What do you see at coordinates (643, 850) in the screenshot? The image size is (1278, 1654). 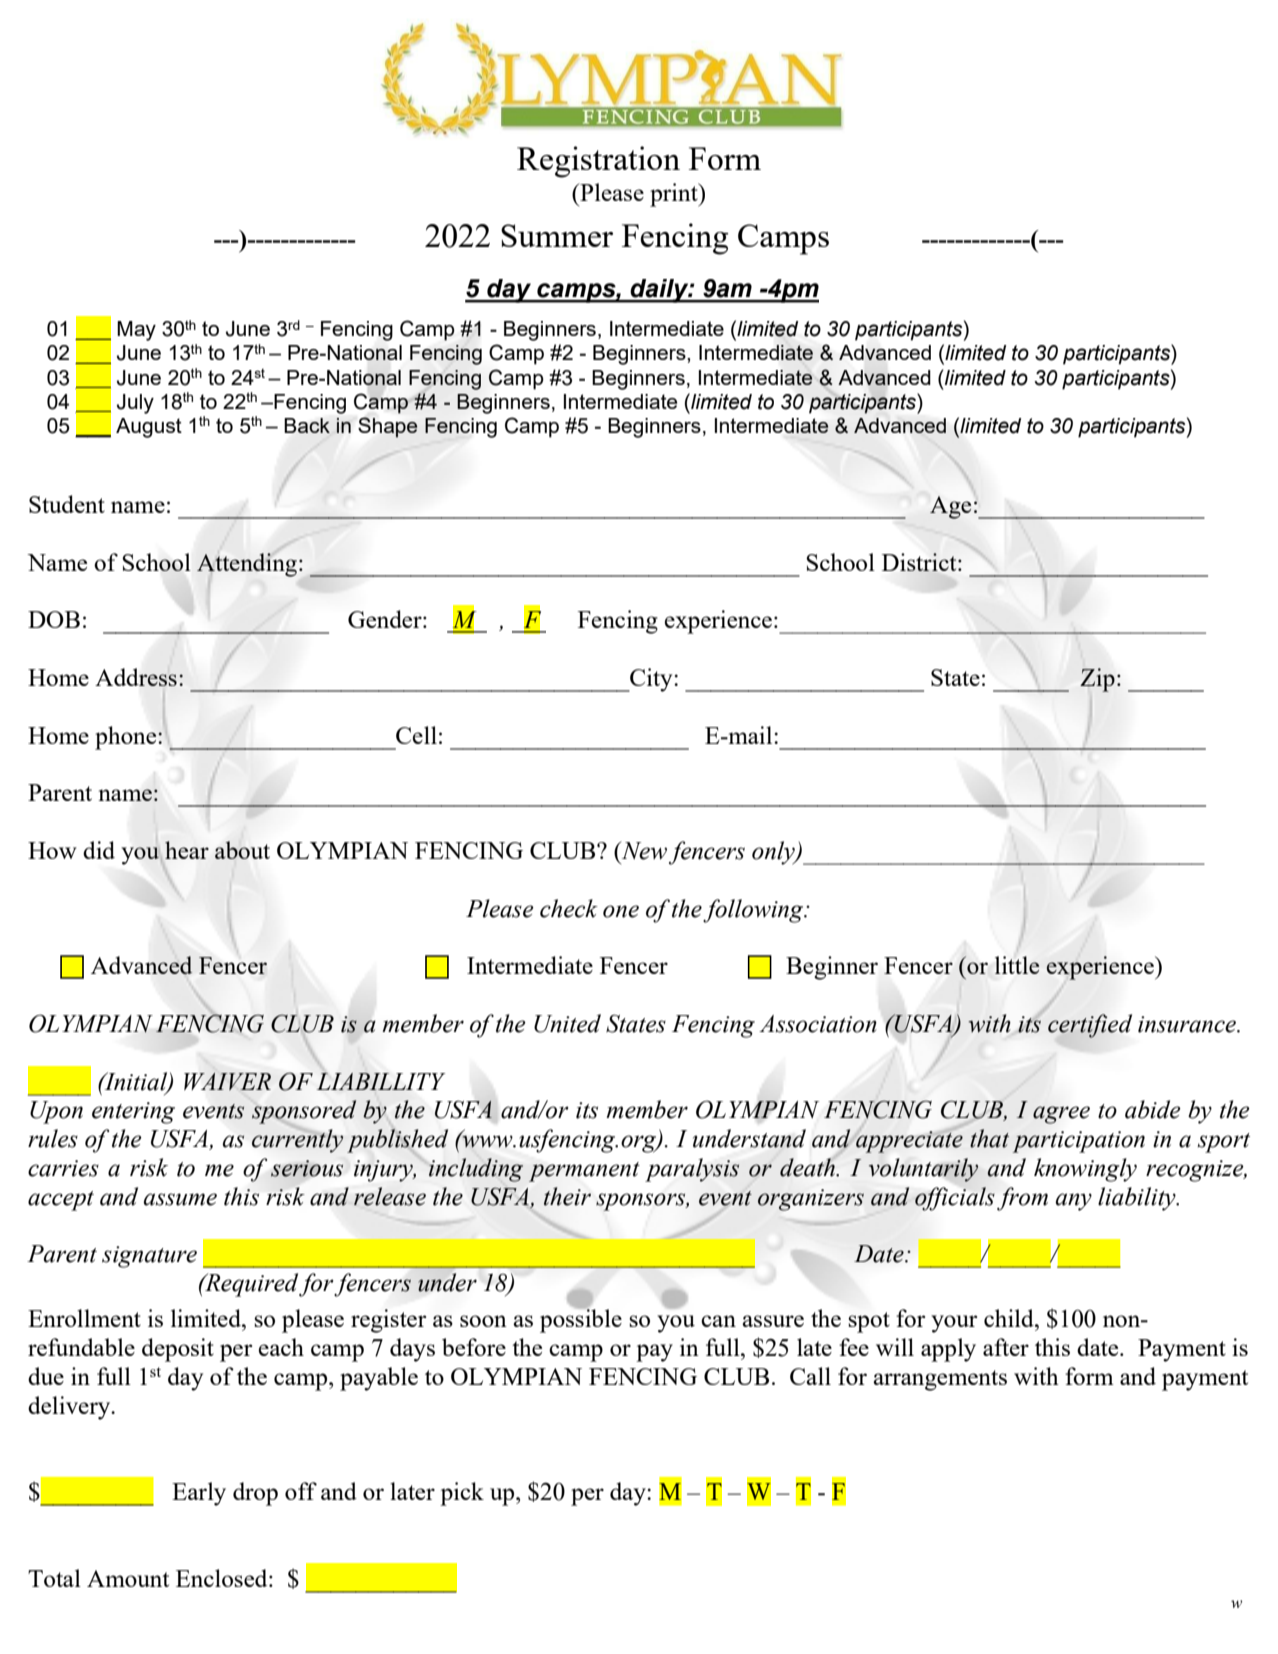 I see `New` at bounding box center [643, 850].
